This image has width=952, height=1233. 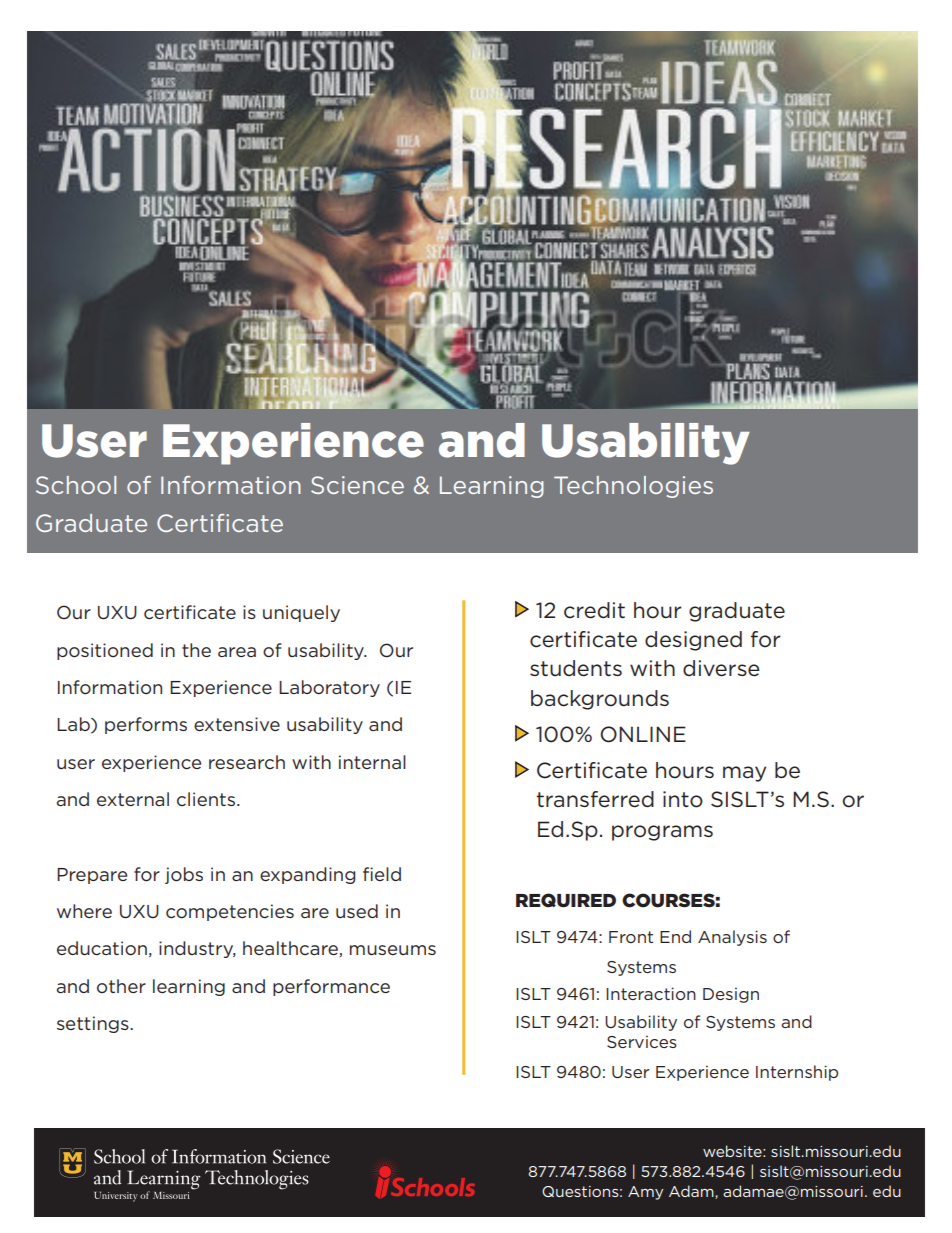 I want to click on Amy, so click(x=645, y=1193).
